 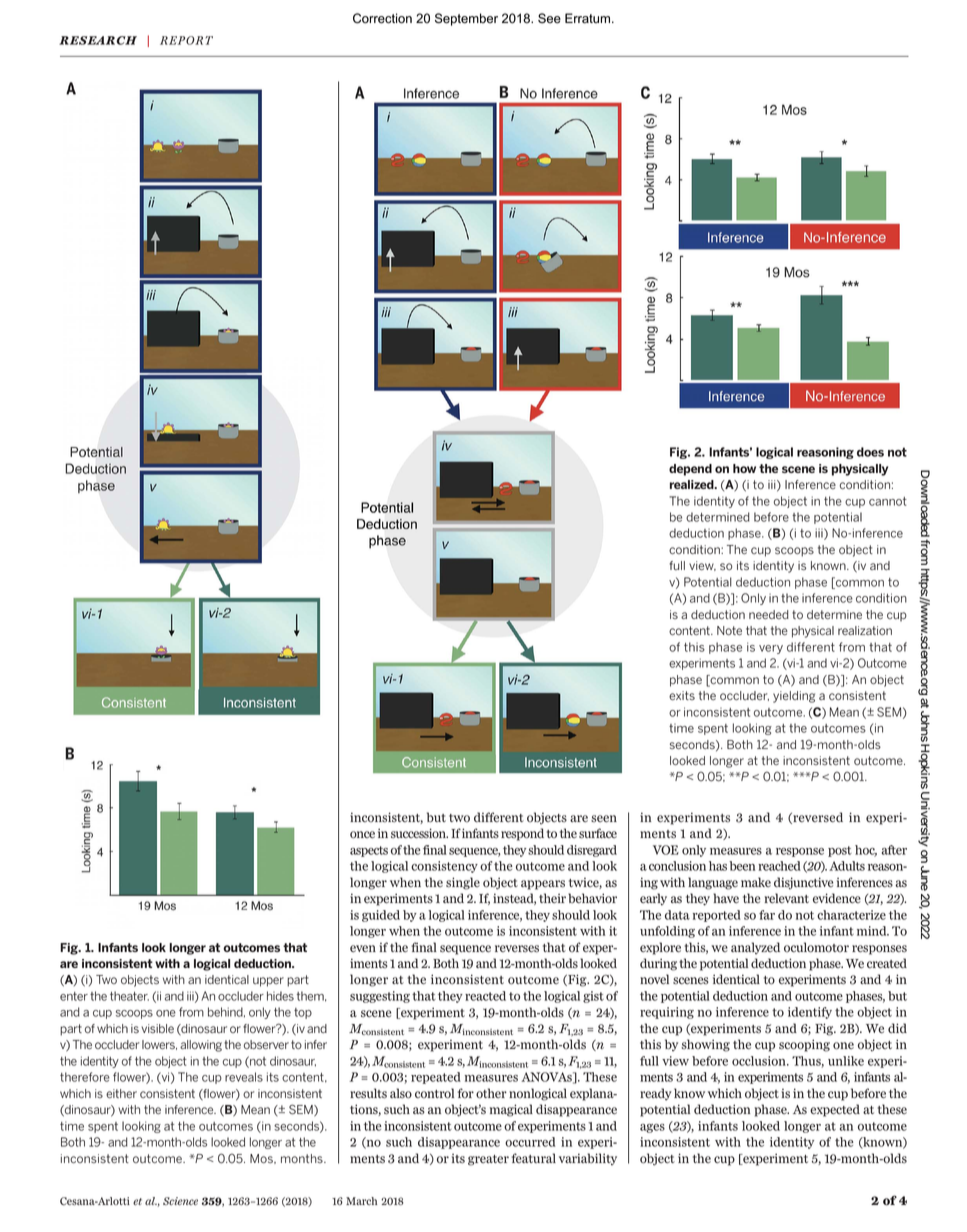 What do you see at coordinates (129, 996) in the screenshot?
I see `theater` at bounding box center [129, 996].
